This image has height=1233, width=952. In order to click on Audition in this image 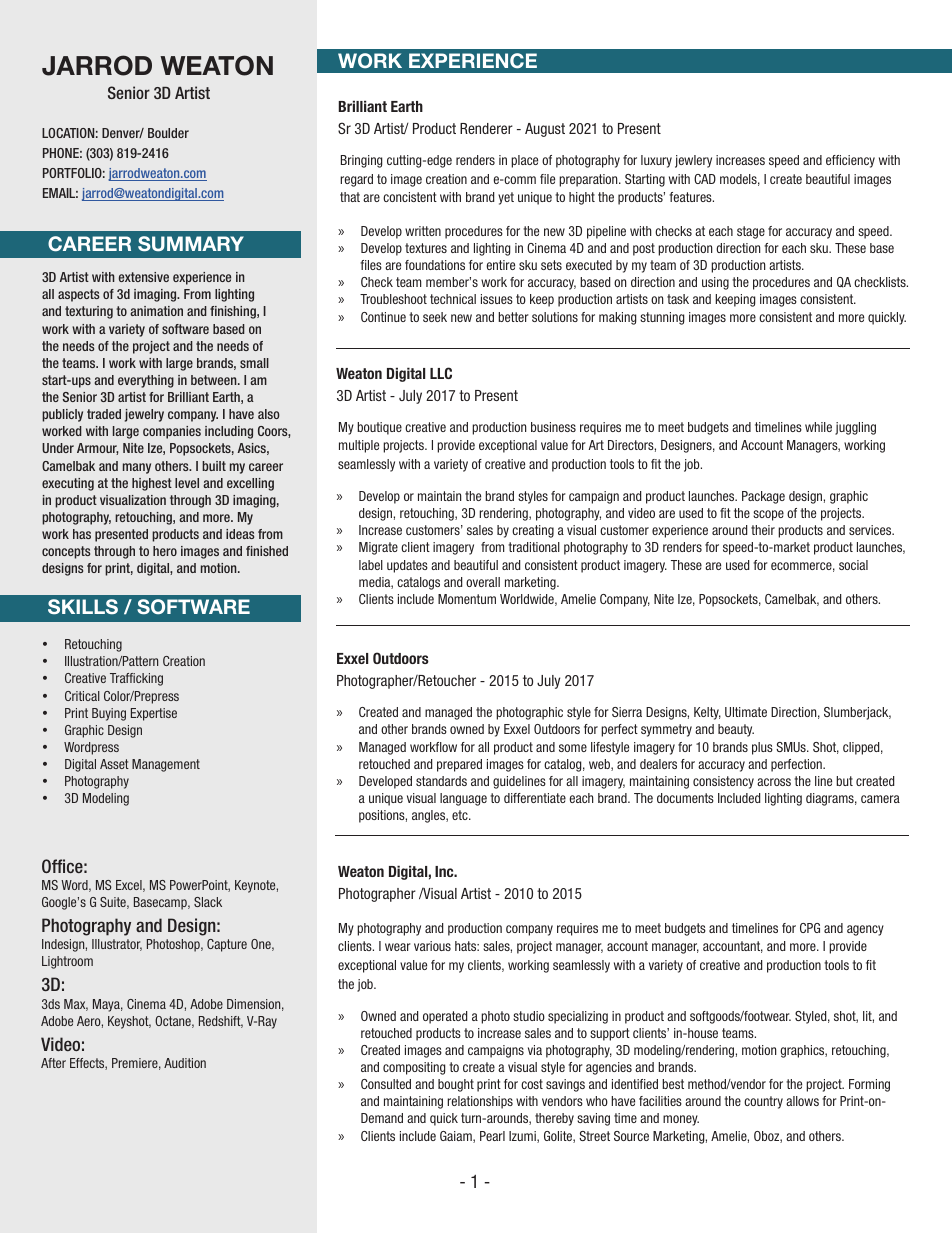, I will do `click(185, 1063)`.
